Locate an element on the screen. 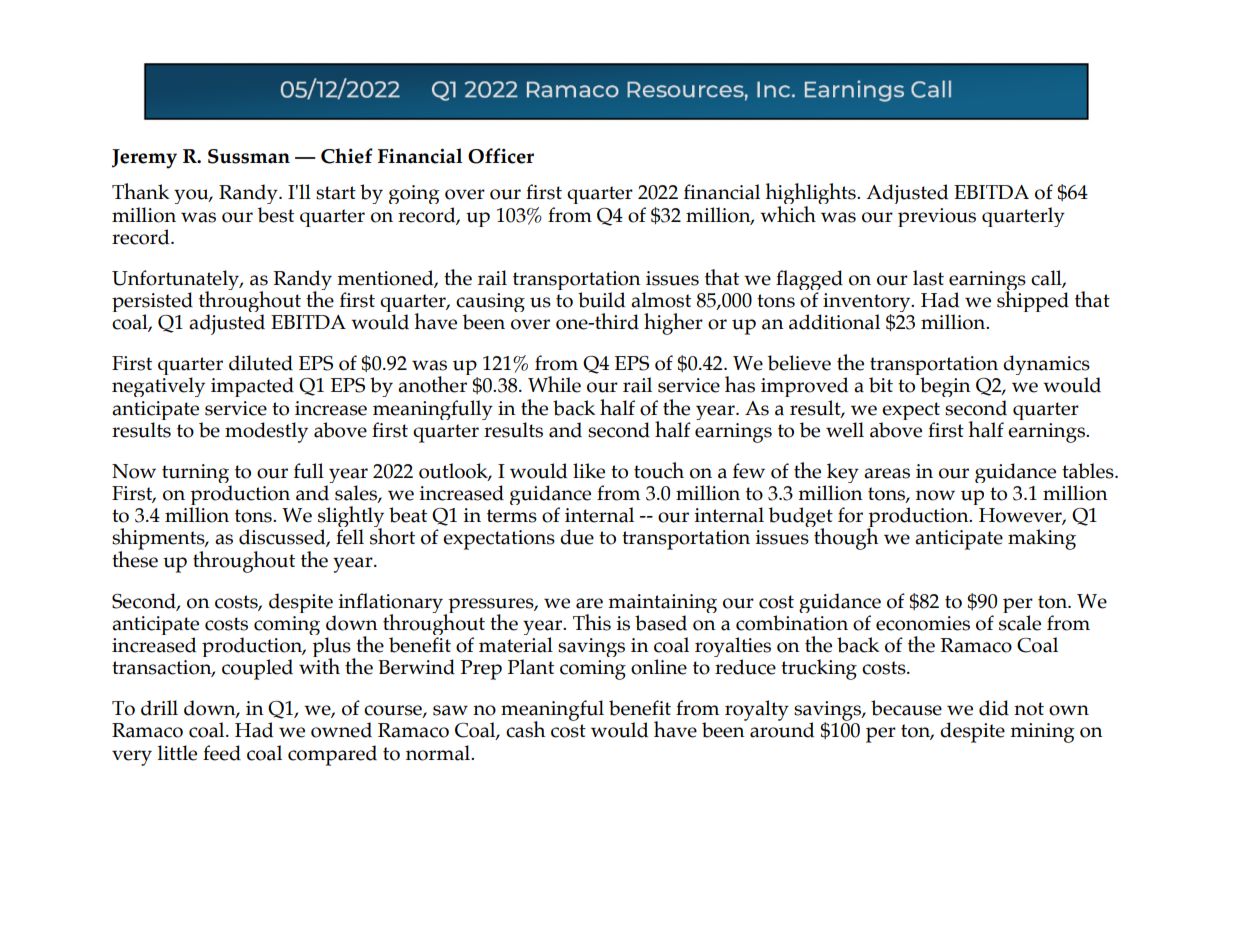 Image resolution: width=1233 pixels, height=952 pixels. Officer is located at coordinates (501, 156).
